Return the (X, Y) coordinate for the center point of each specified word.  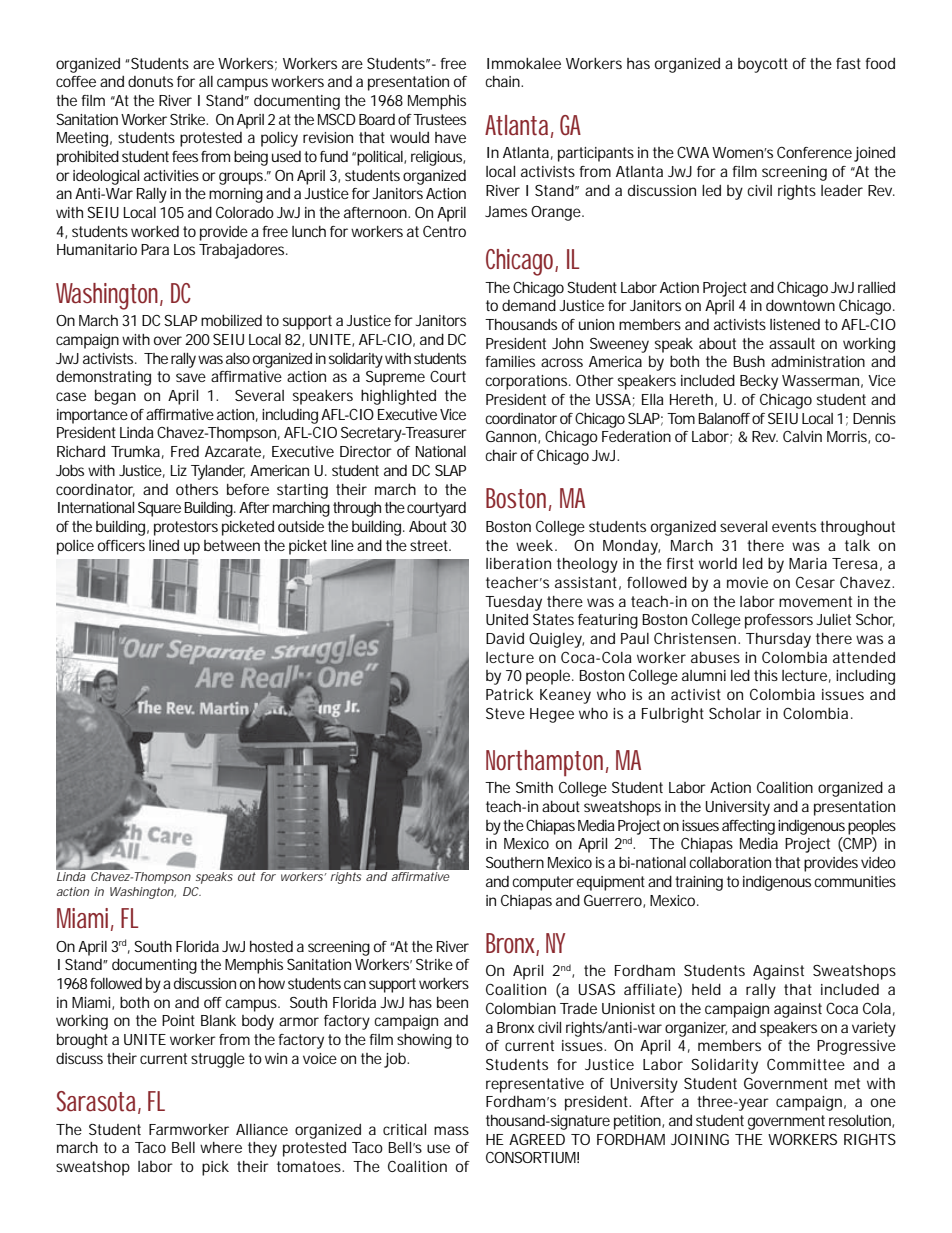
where (221, 1147)
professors (779, 621)
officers (121, 545)
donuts (150, 81)
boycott (763, 65)
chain (503, 81)
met (847, 1083)
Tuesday (513, 603)
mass (451, 1130)
